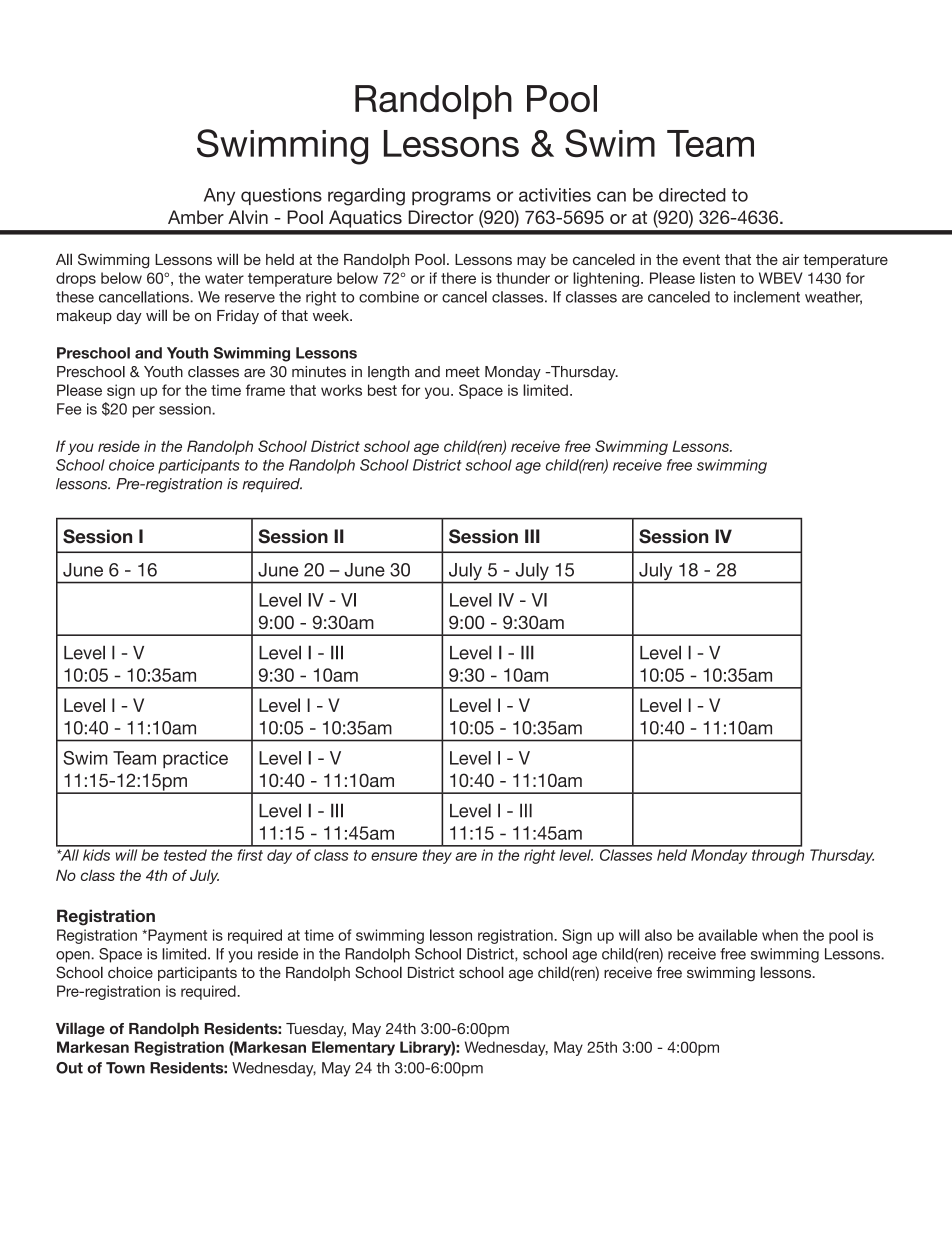 The height and width of the screenshot is (1233, 952). Describe the element at coordinates (125, 1068) in the screenshot. I see `Town` at that location.
